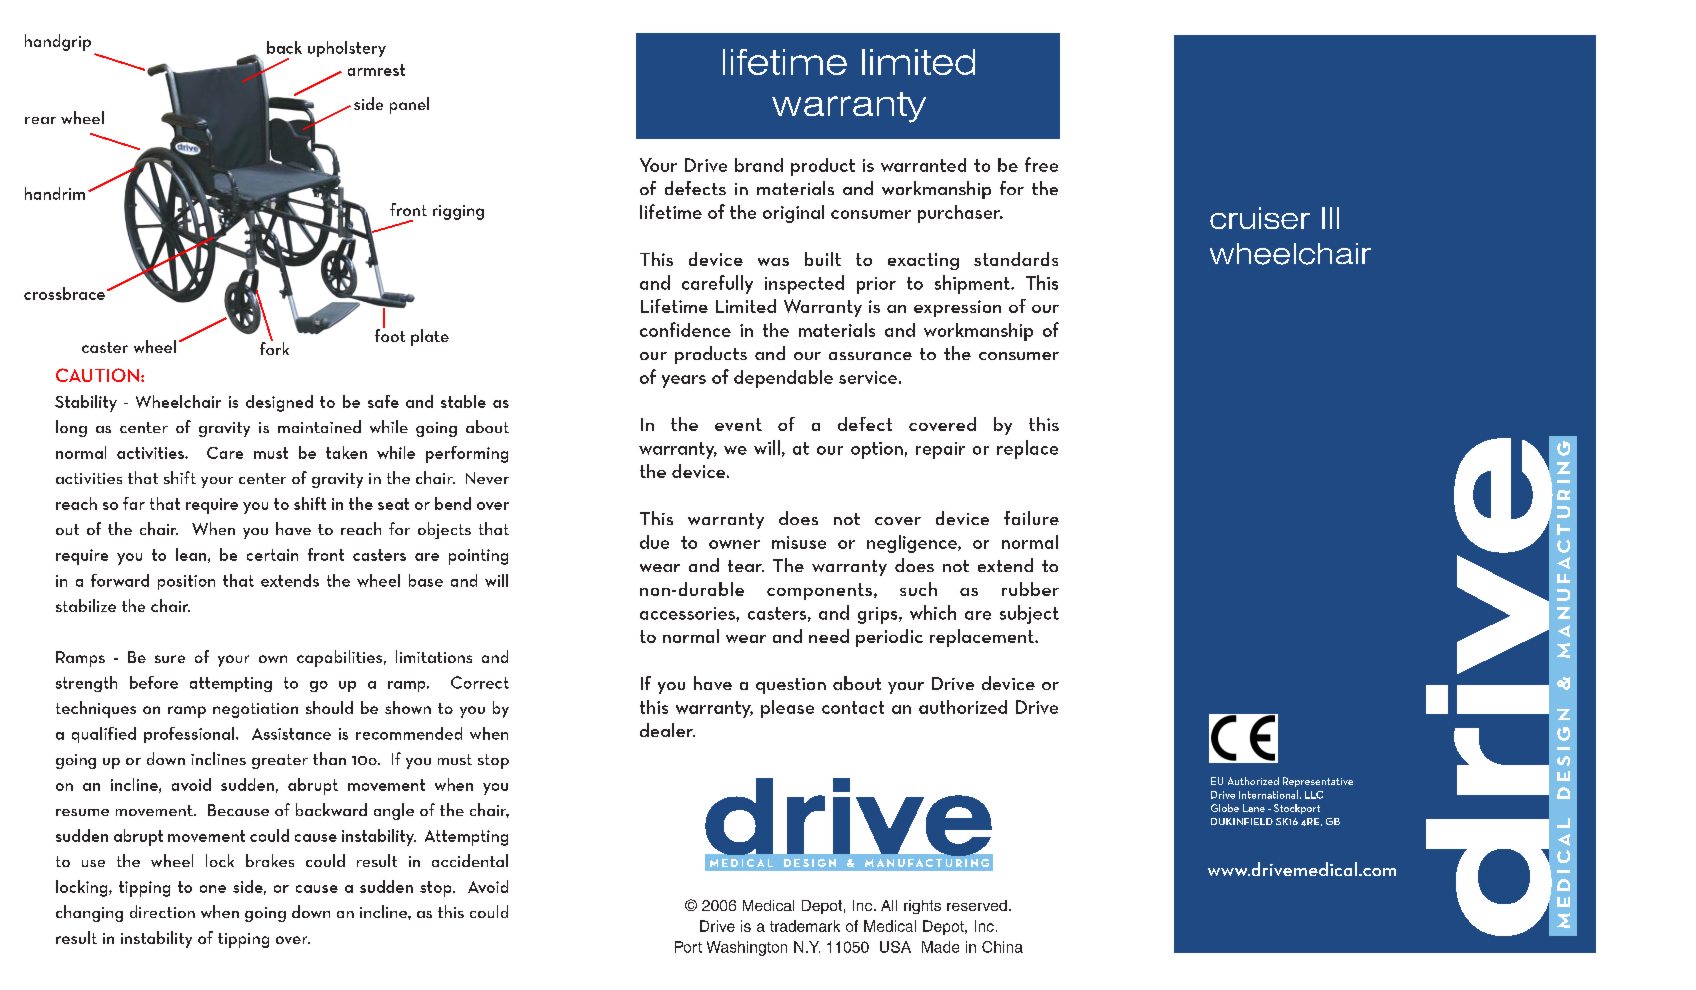  I want to click on fork, so click(274, 347).
